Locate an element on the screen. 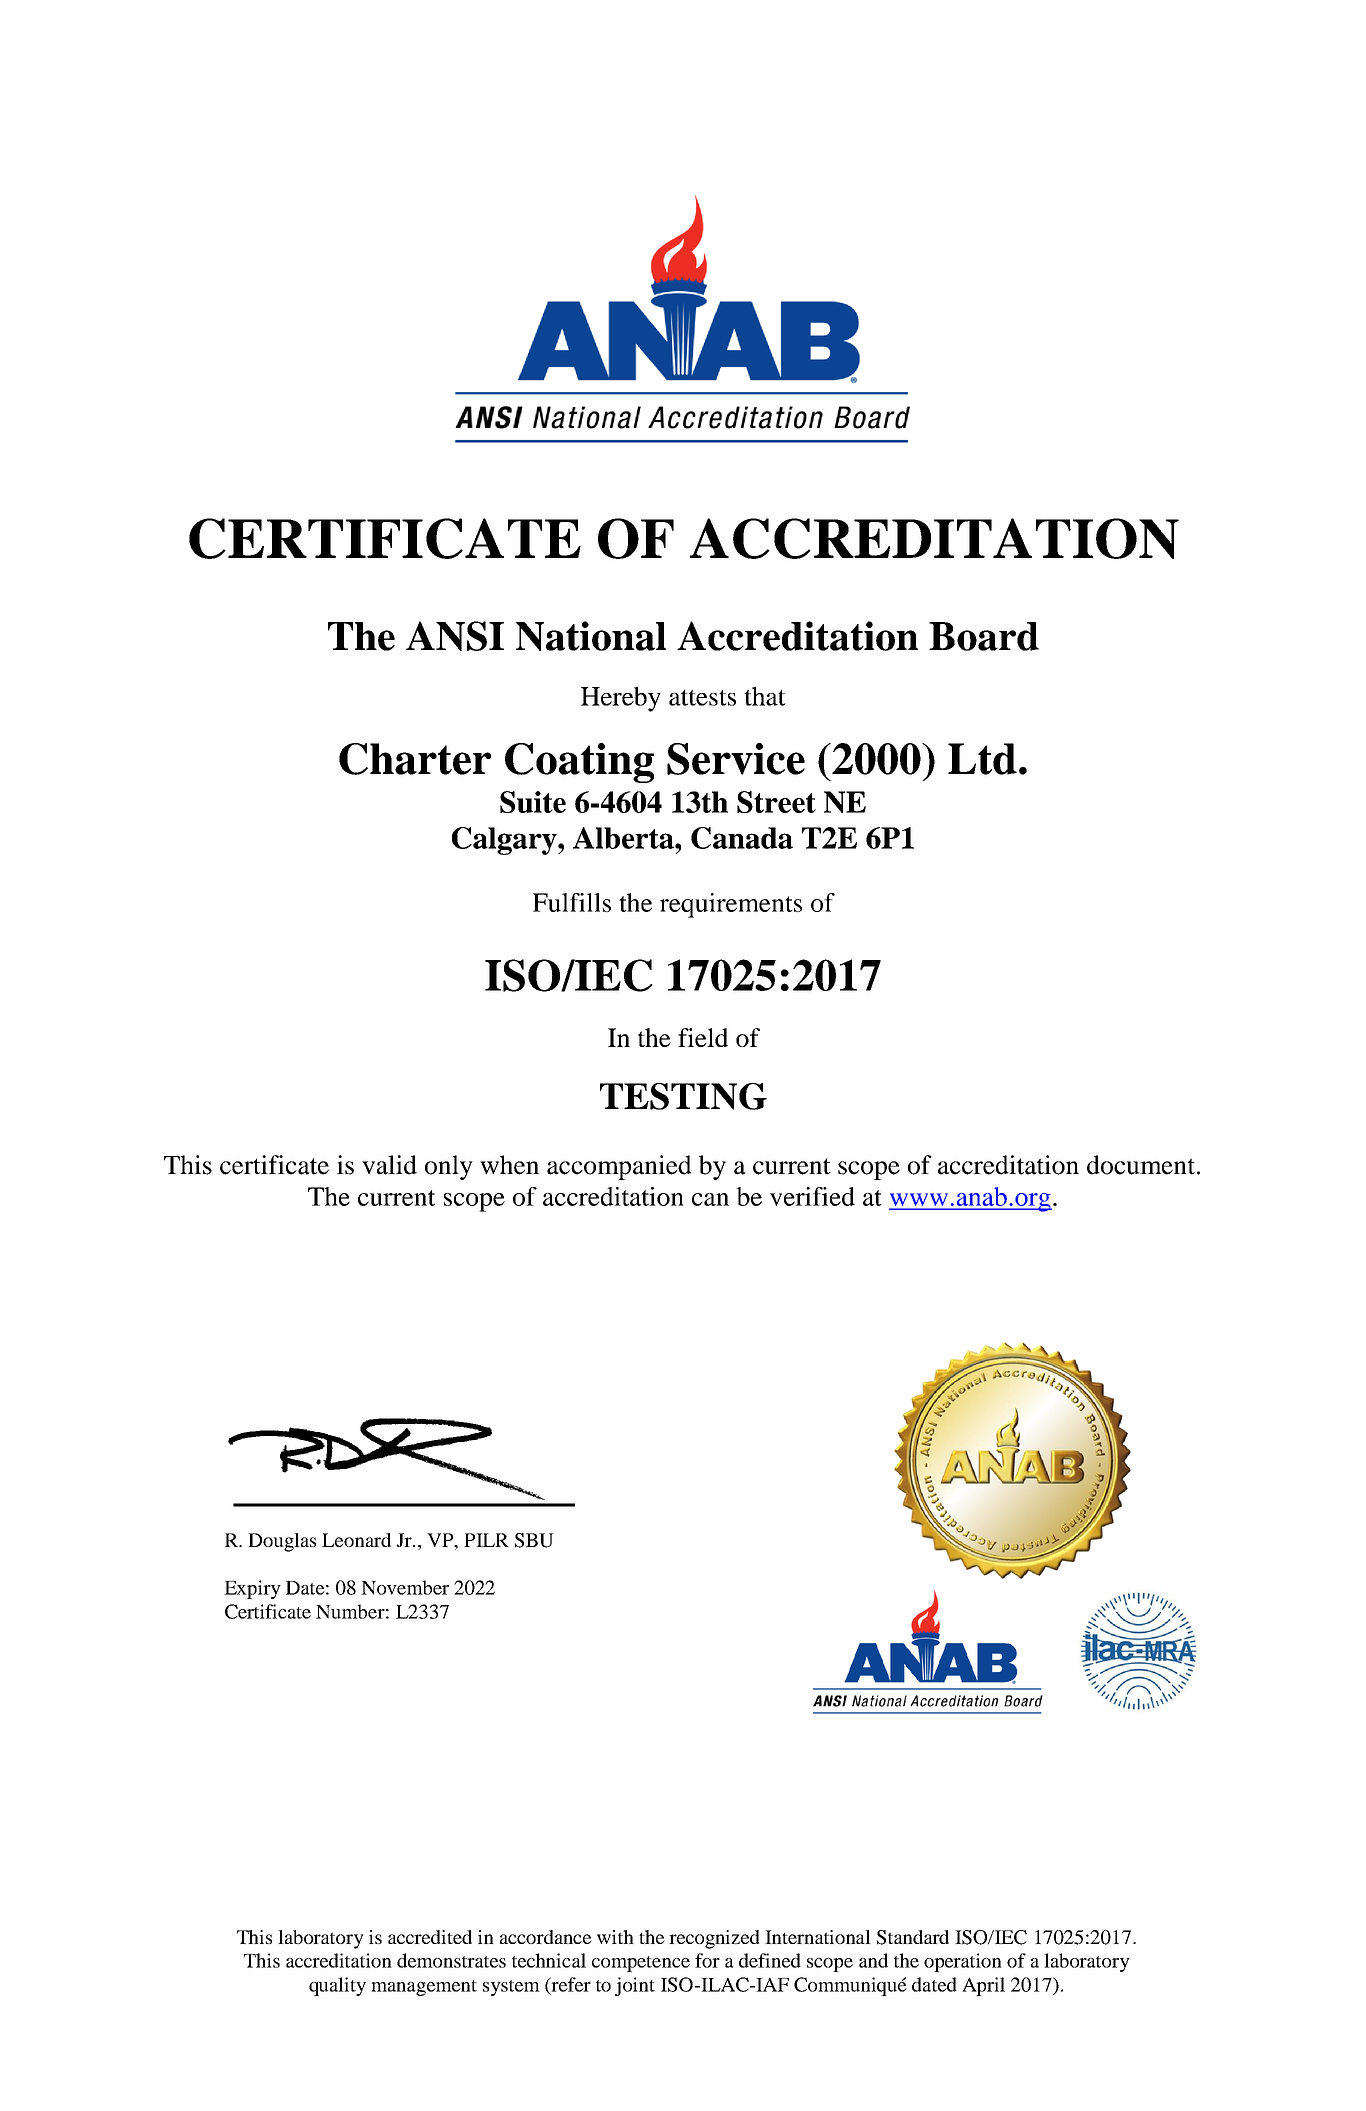 The image size is (1366, 2111). quality is located at coordinates (337, 1986).
